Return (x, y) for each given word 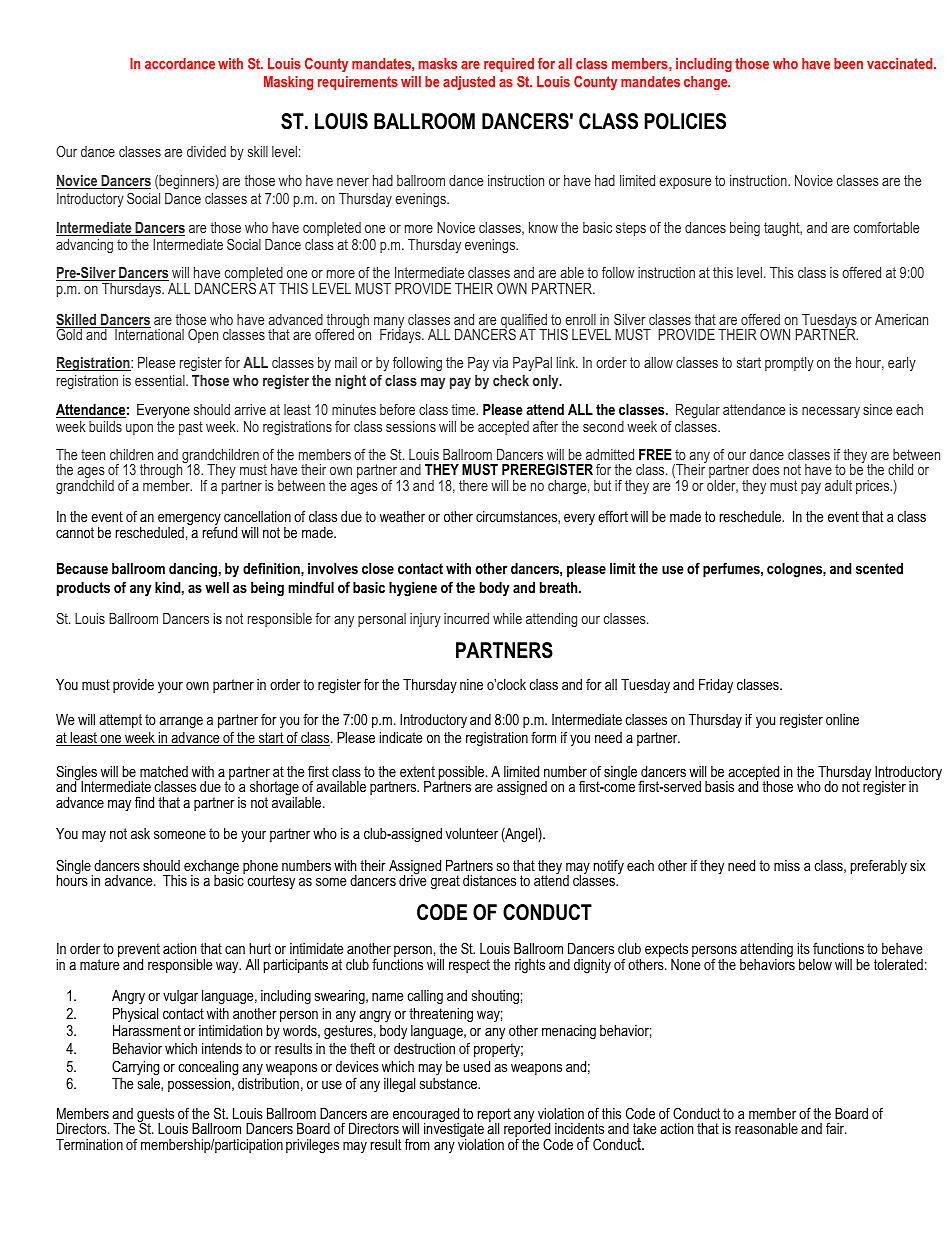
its (804, 948)
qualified (524, 322)
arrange (181, 723)
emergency (189, 521)
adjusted (469, 83)
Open (203, 335)
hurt (260, 948)
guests (155, 1116)
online (842, 719)
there (473, 485)
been (848, 63)
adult (838, 485)
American (901, 319)
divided (206, 151)
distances (489, 880)
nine (471, 684)
